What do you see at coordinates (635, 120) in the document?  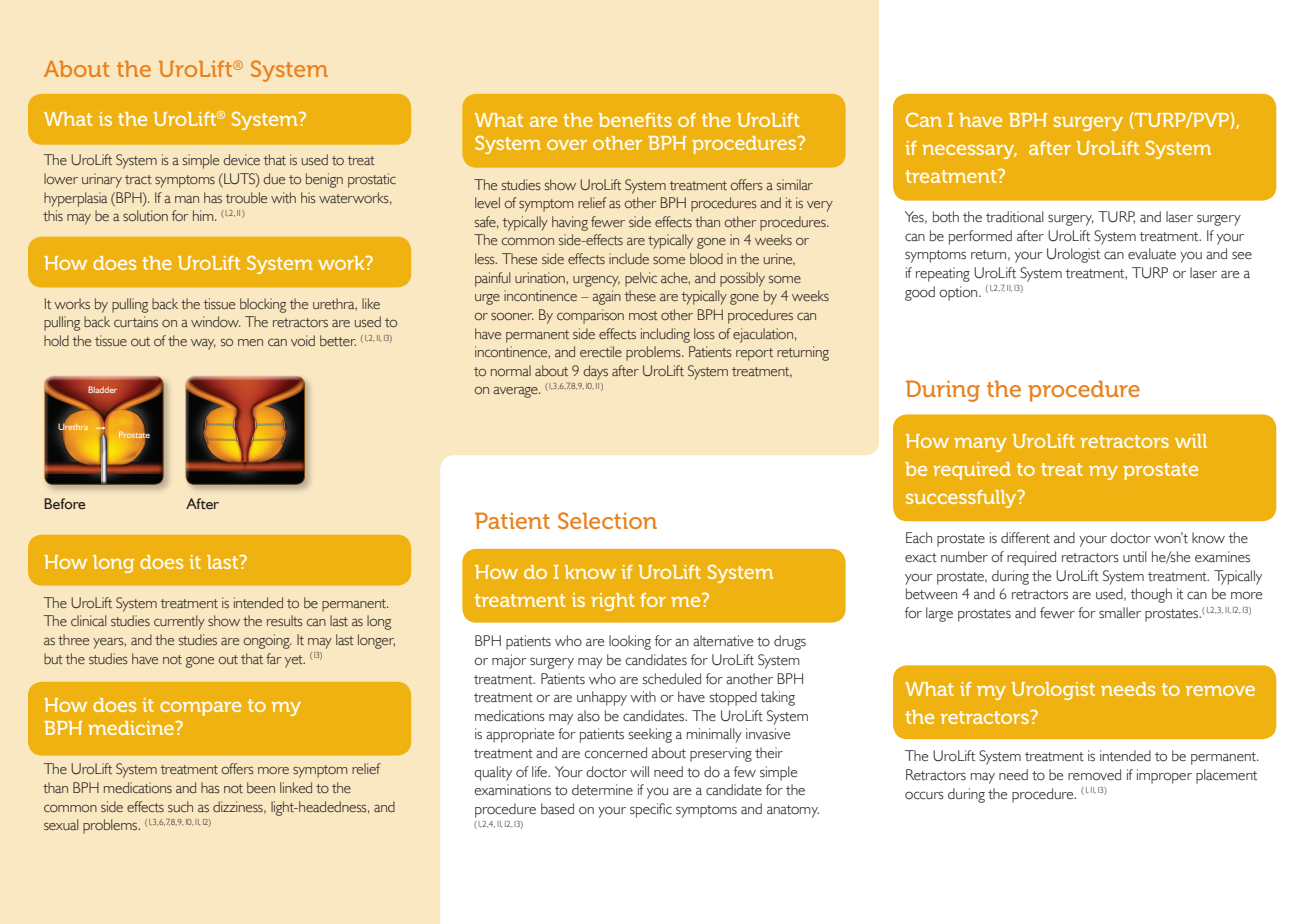 I see `benefits` at bounding box center [635, 120].
